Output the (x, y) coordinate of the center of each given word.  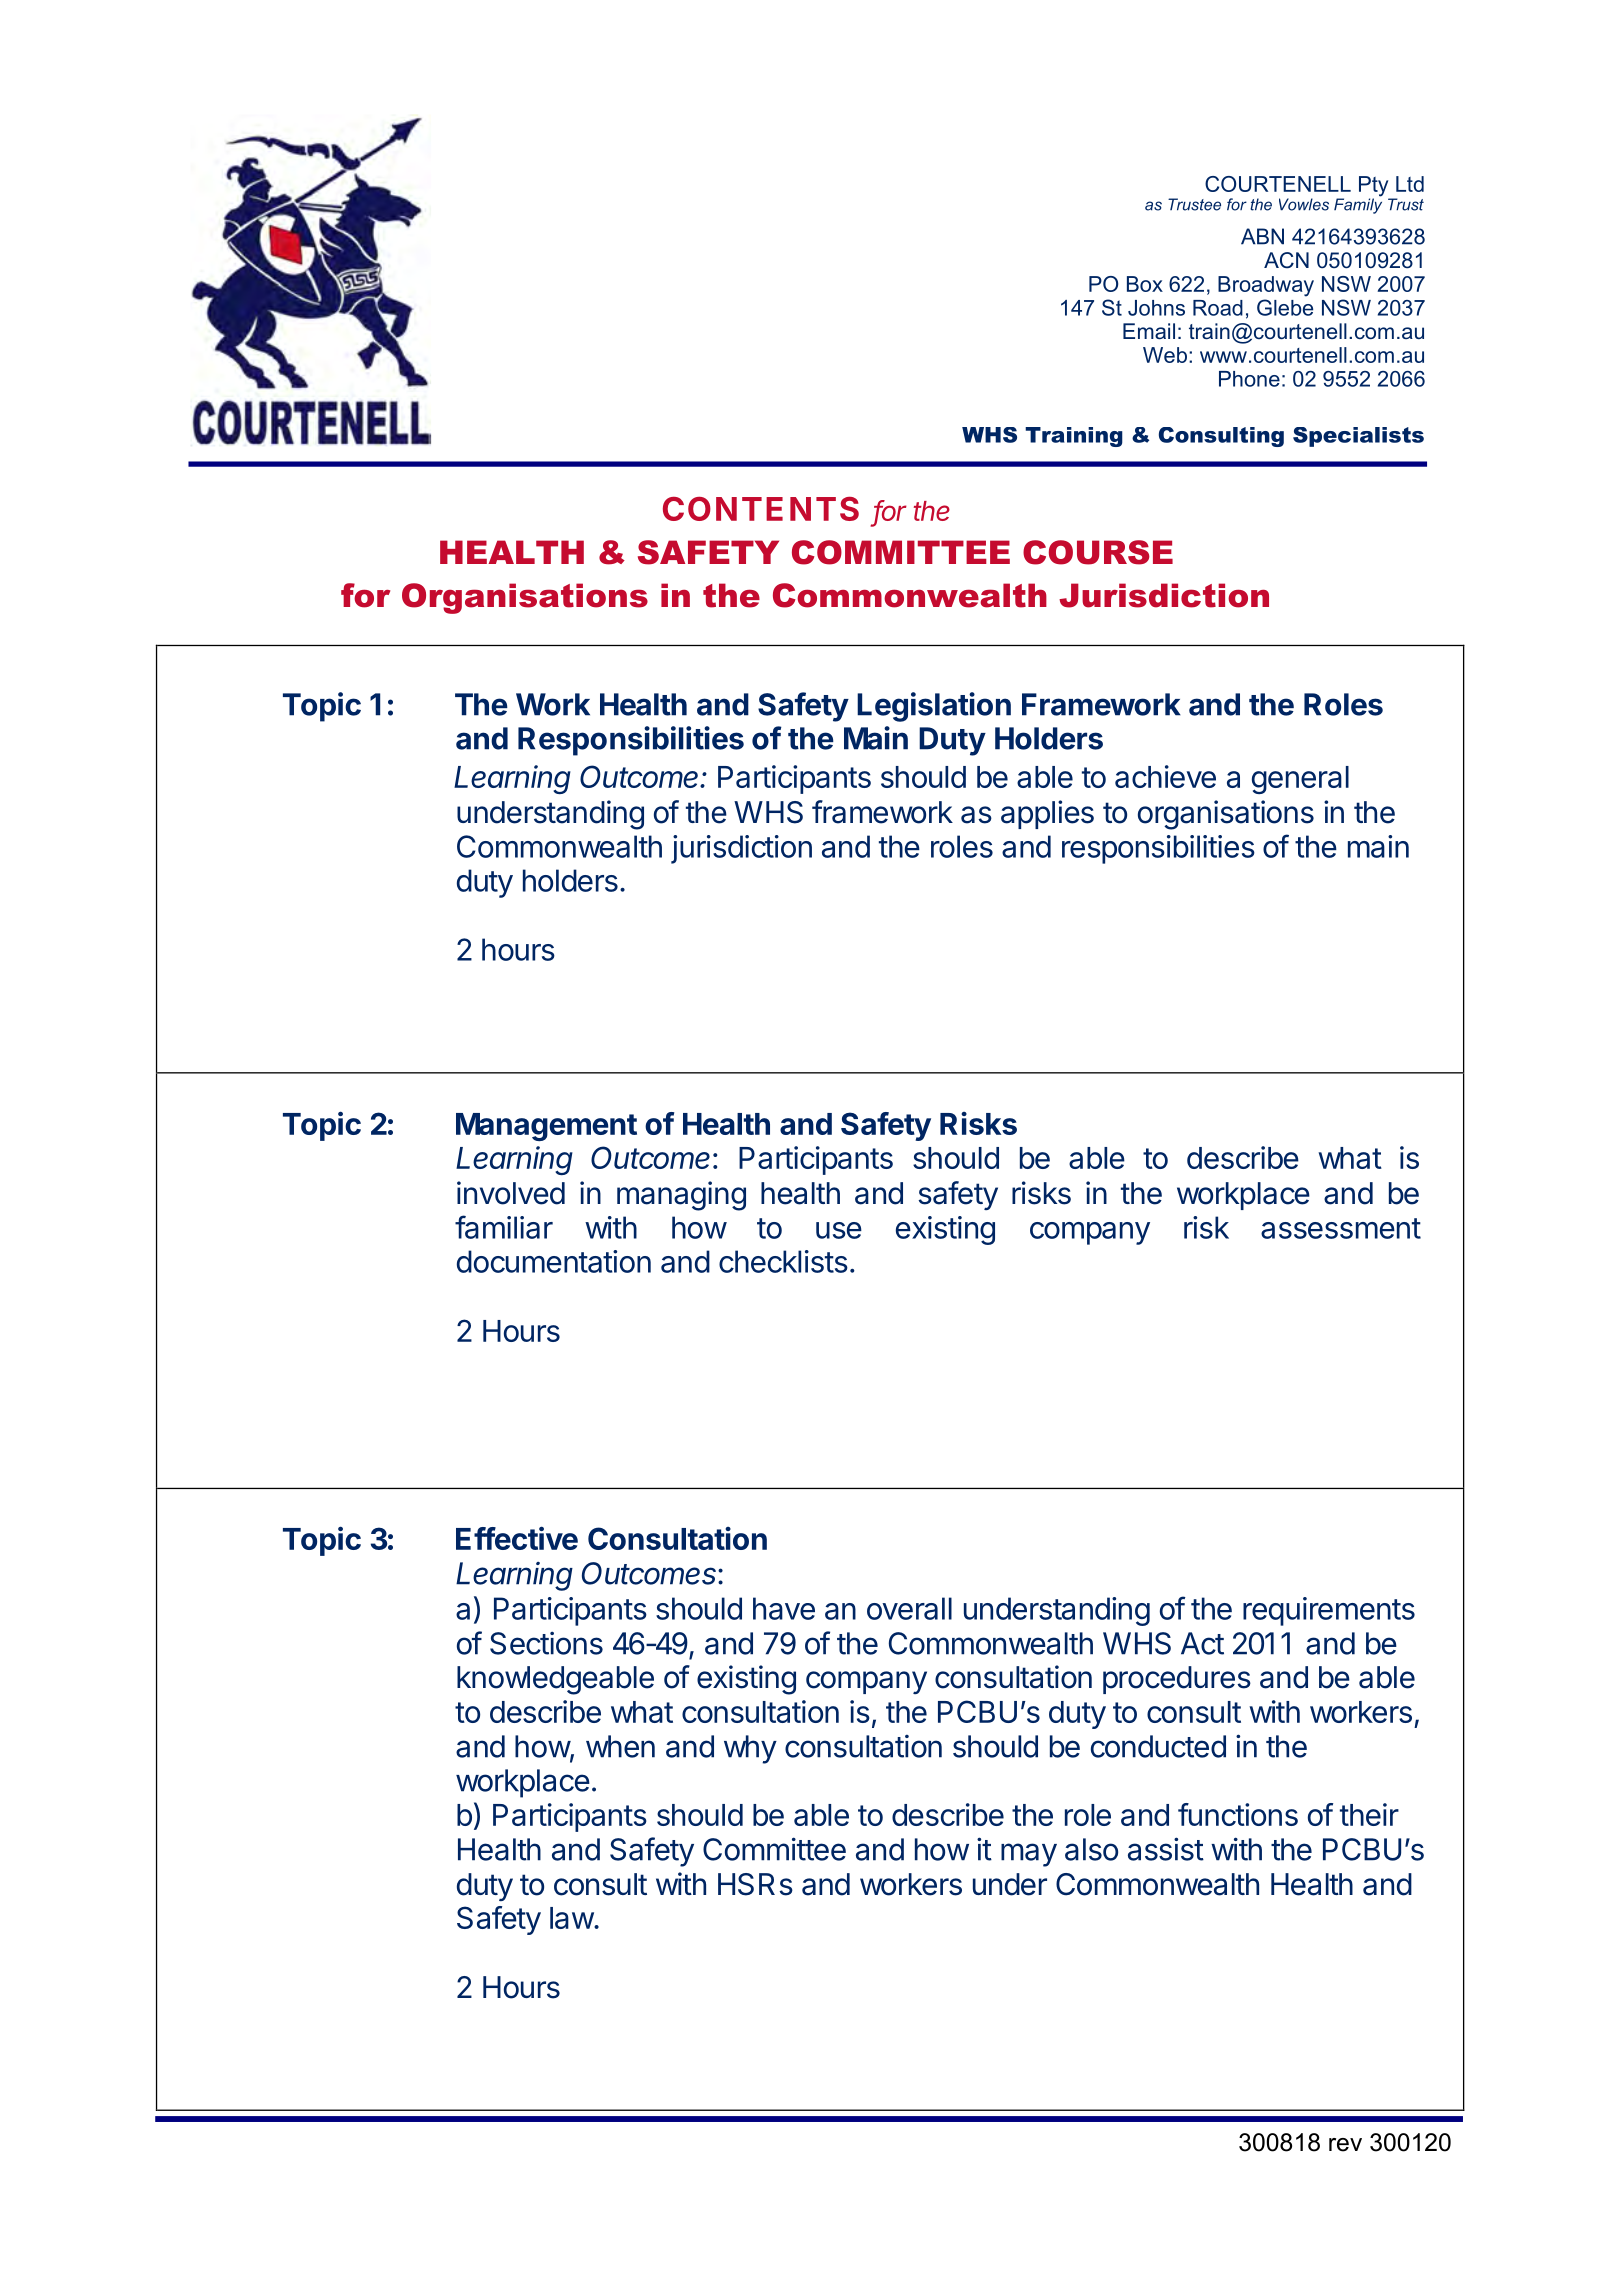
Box (1145, 284)
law (572, 1918)
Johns (1156, 308)
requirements (1329, 1611)
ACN (1286, 260)
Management (546, 1127)
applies (1047, 814)
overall (909, 1608)
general (1300, 780)
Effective (517, 1538)
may (1029, 1855)
